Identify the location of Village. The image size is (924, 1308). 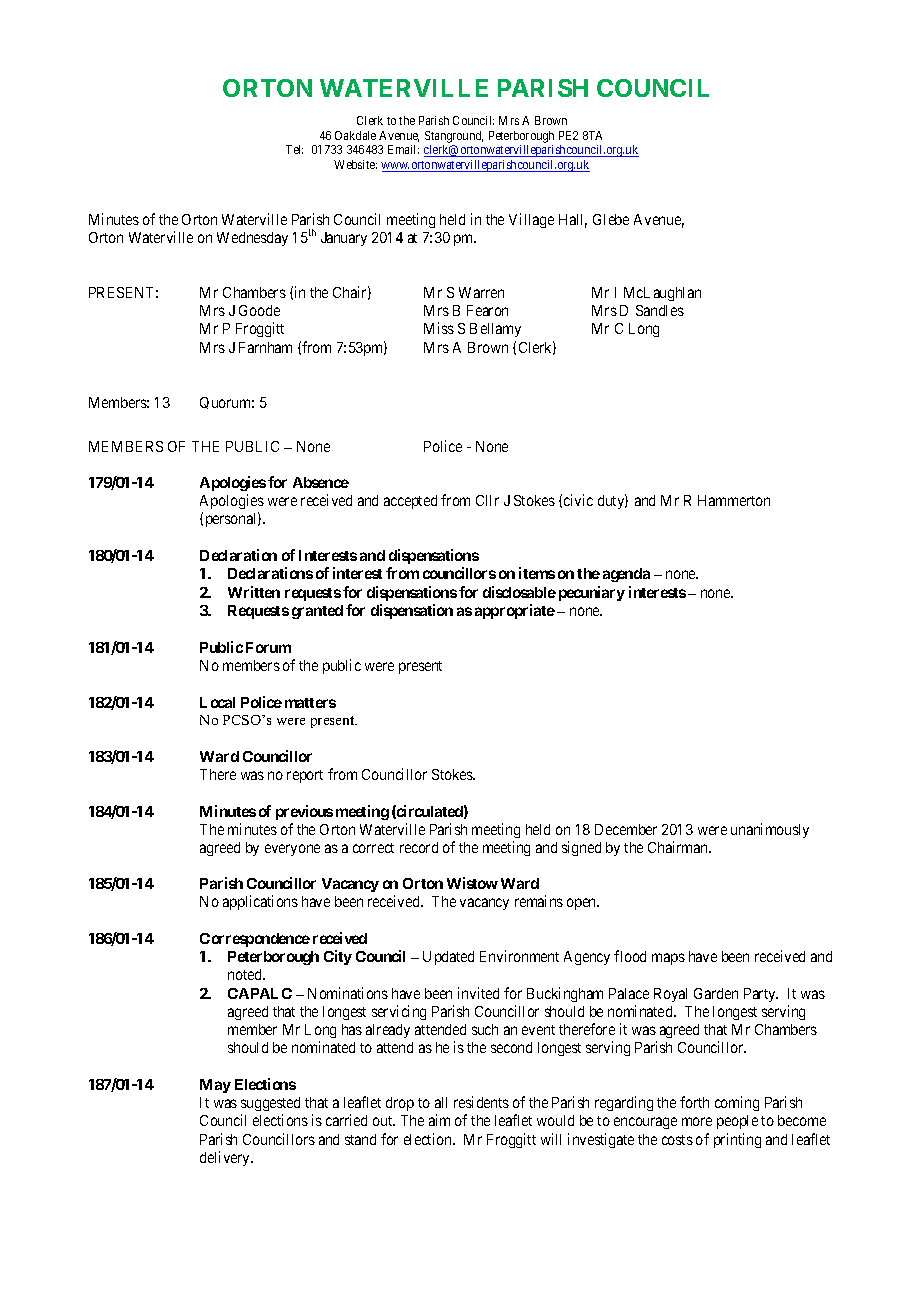
(531, 220).
